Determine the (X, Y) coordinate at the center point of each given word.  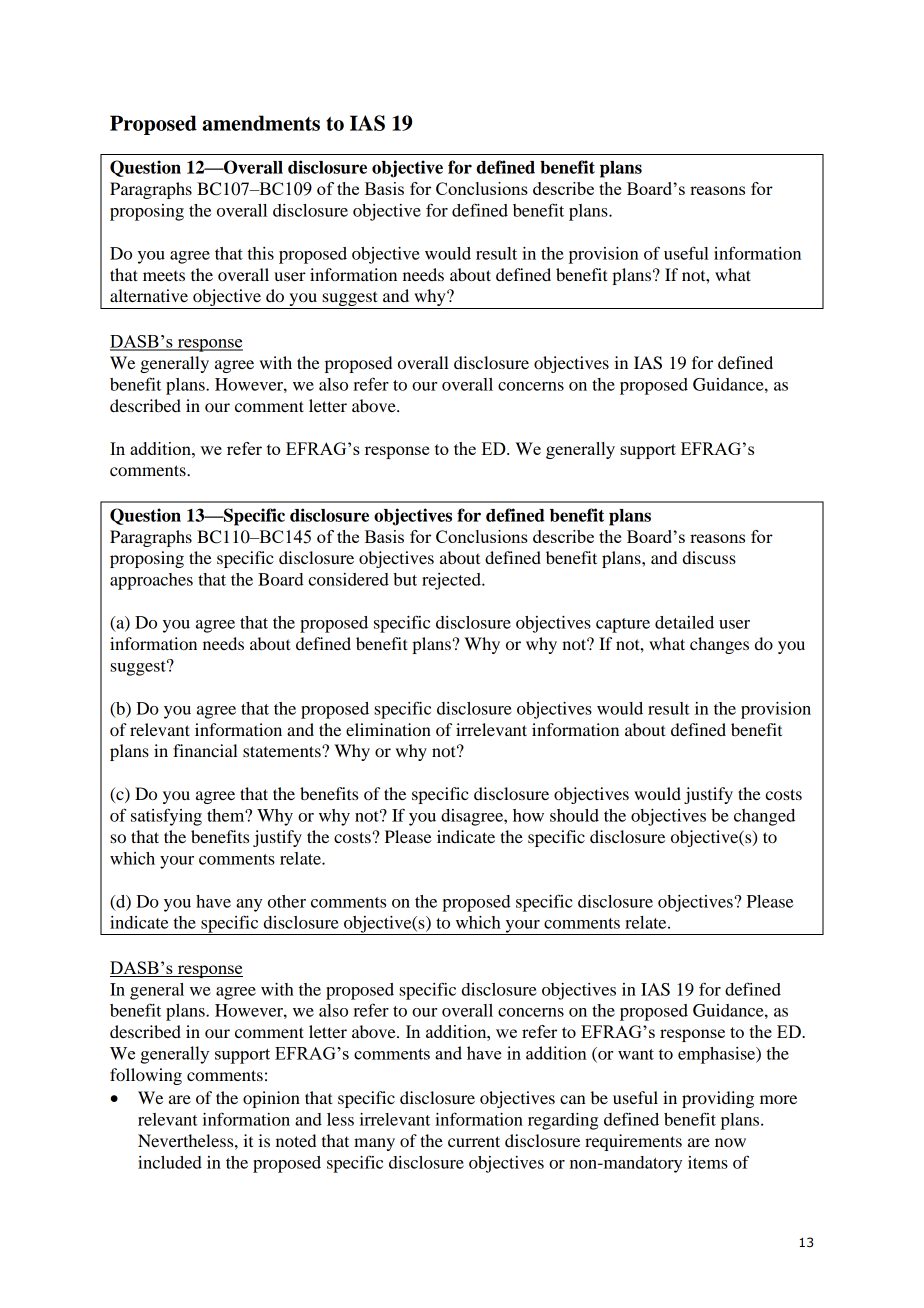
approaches (151, 581)
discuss (709, 557)
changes (719, 645)
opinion (271, 1099)
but (405, 579)
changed (764, 817)
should (574, 815)
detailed (684, 622)
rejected (452, 581)
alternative (149, 295)
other (287, 901)
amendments (261, 123)
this (261, 253)
